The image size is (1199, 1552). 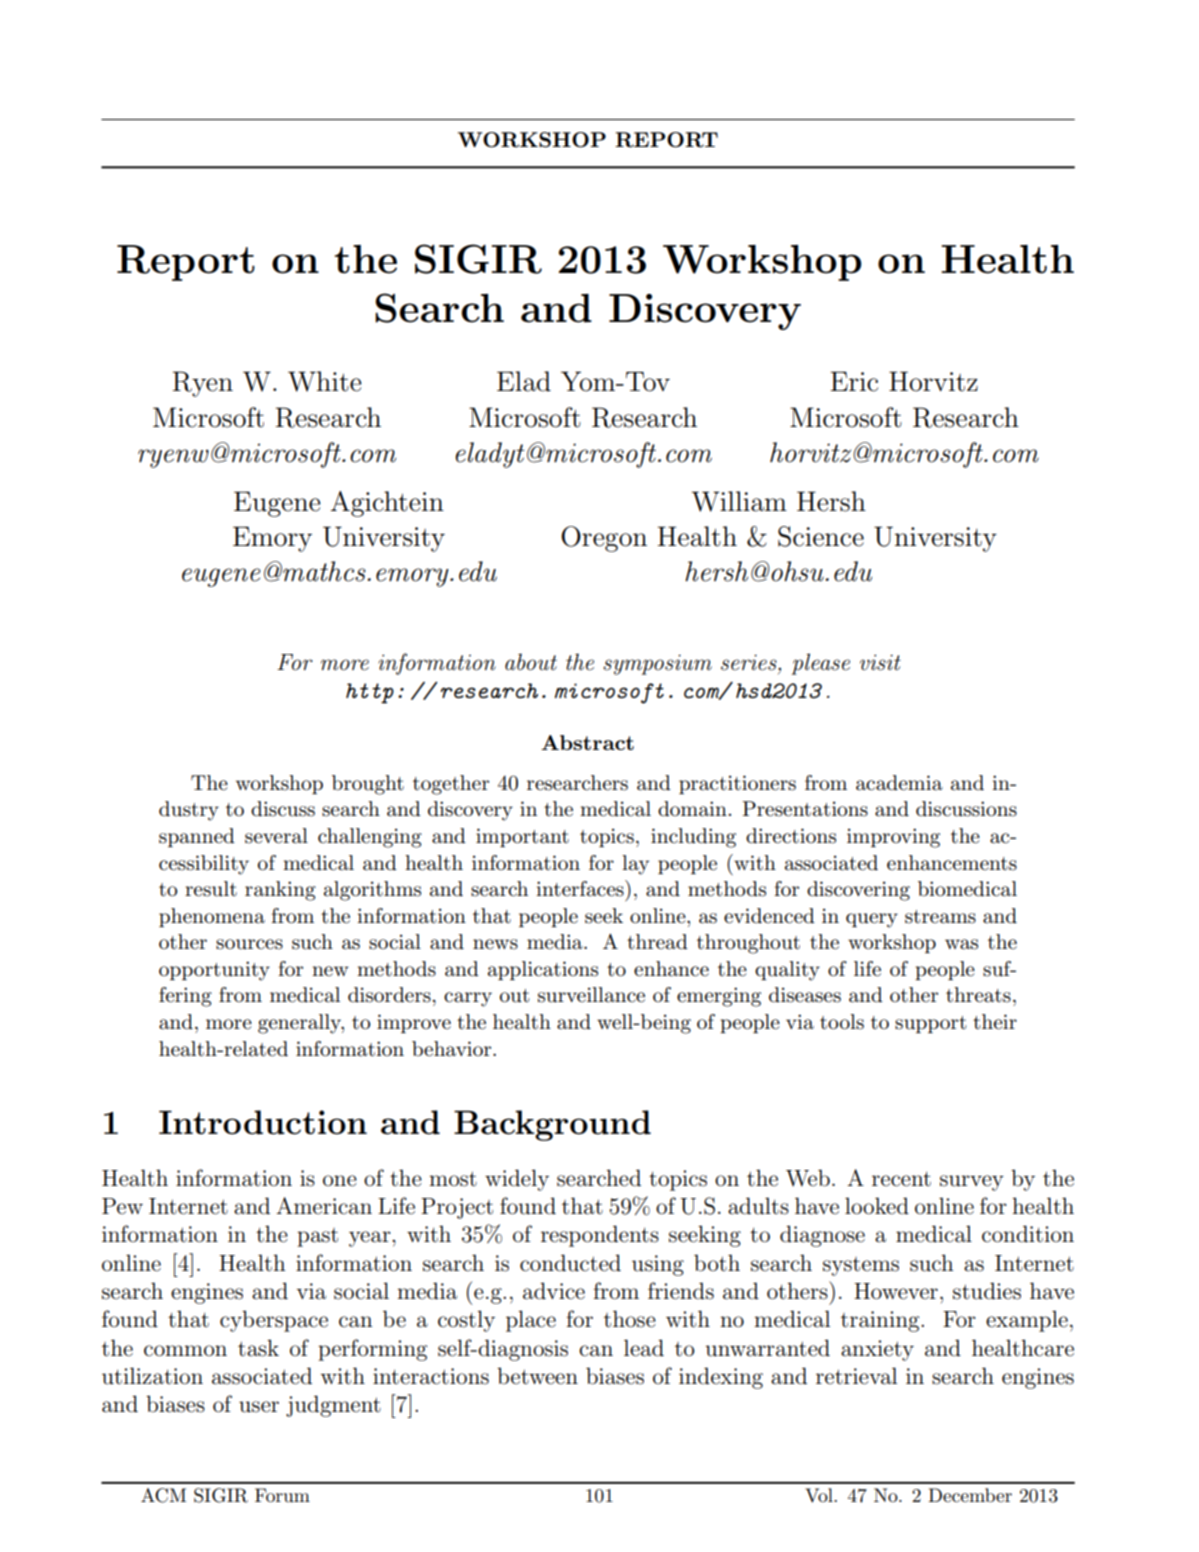 What do you see at coordinates (604, 539) in the document?
I see `Oregon` at bounding box center [604, 539].
